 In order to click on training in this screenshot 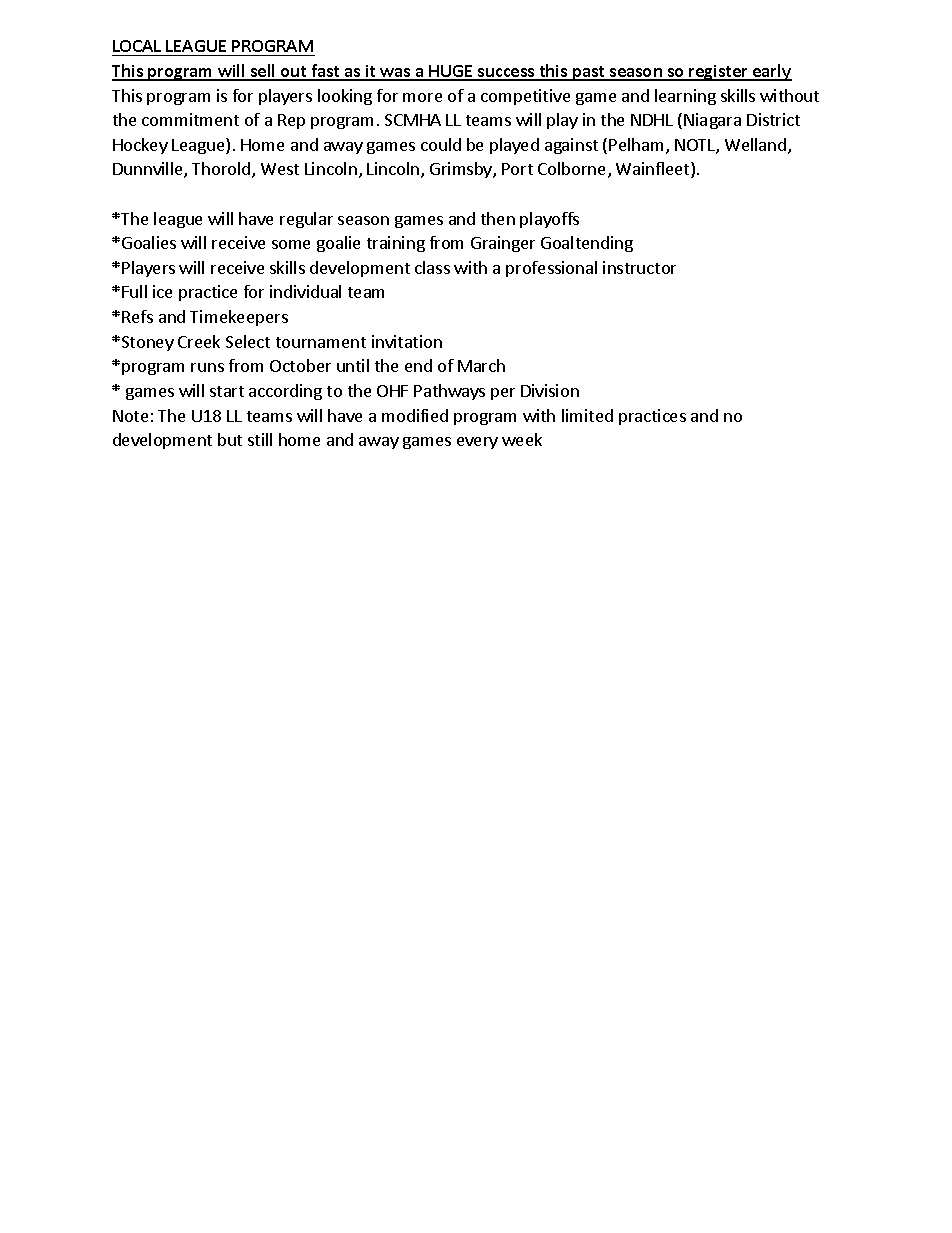, I will do `click(396, 244)`.
